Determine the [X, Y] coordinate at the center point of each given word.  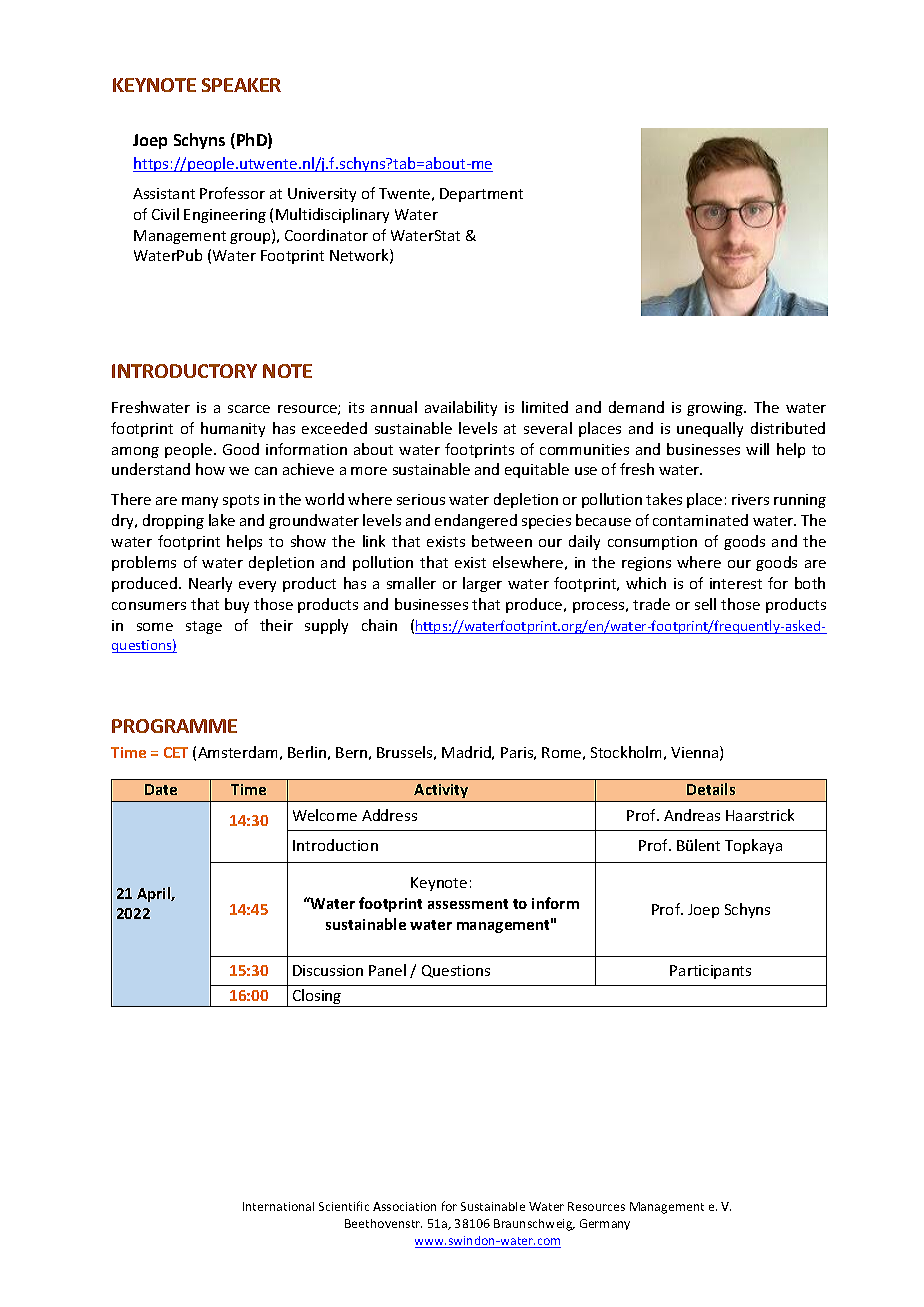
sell [705, 604]
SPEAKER [241, 85]
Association [404, 1206]
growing [716, 409]
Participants [710, 972]
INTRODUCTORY [184, 371]
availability [461, 408]
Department [481, 195]
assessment [468, 904]
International [278, 1206]
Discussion [328, 970]
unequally [710, 429]
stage [204, 627]
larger [482, 584]
